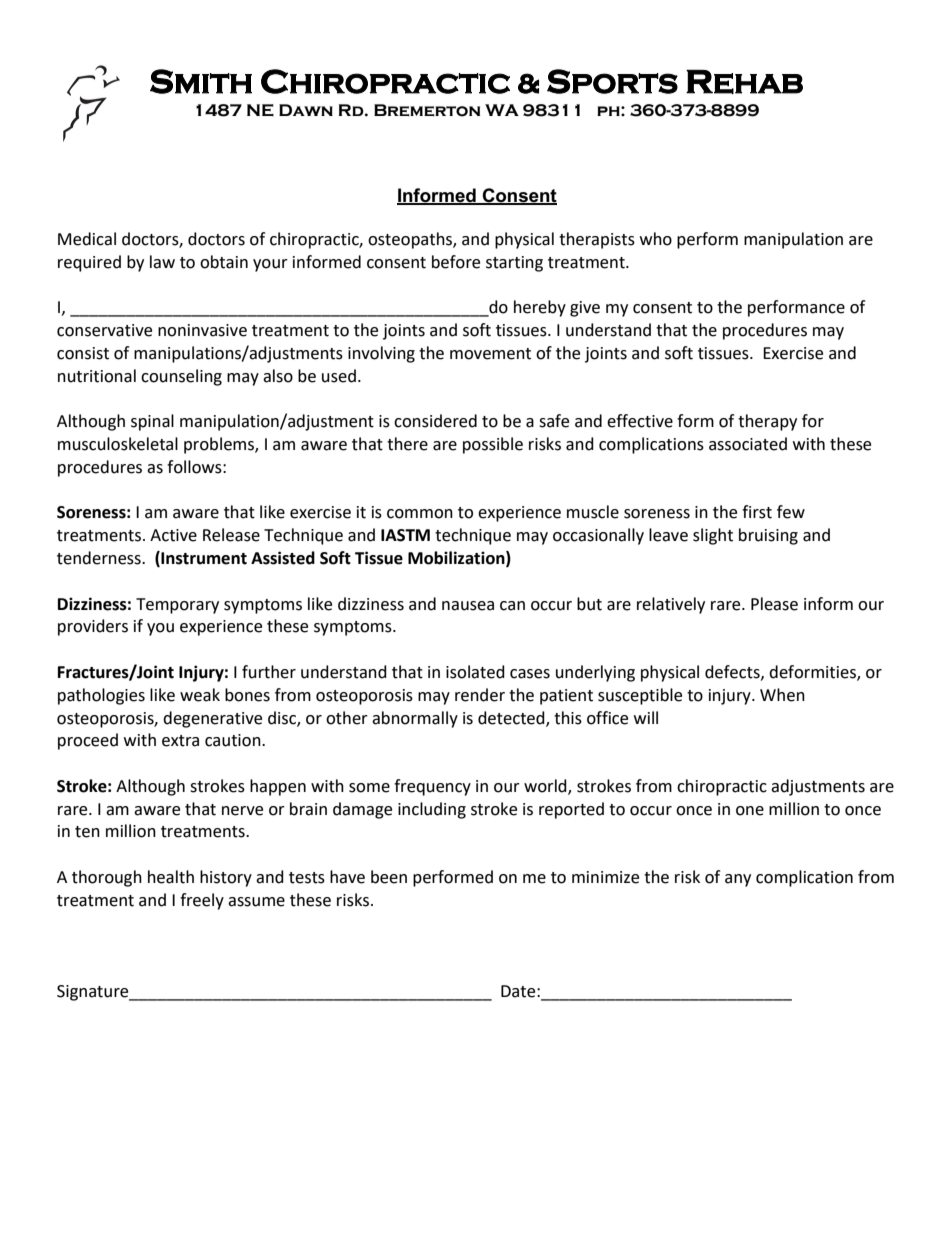  Describe the element at coordinates (389, 877) in the page. I see `been` at that location.
